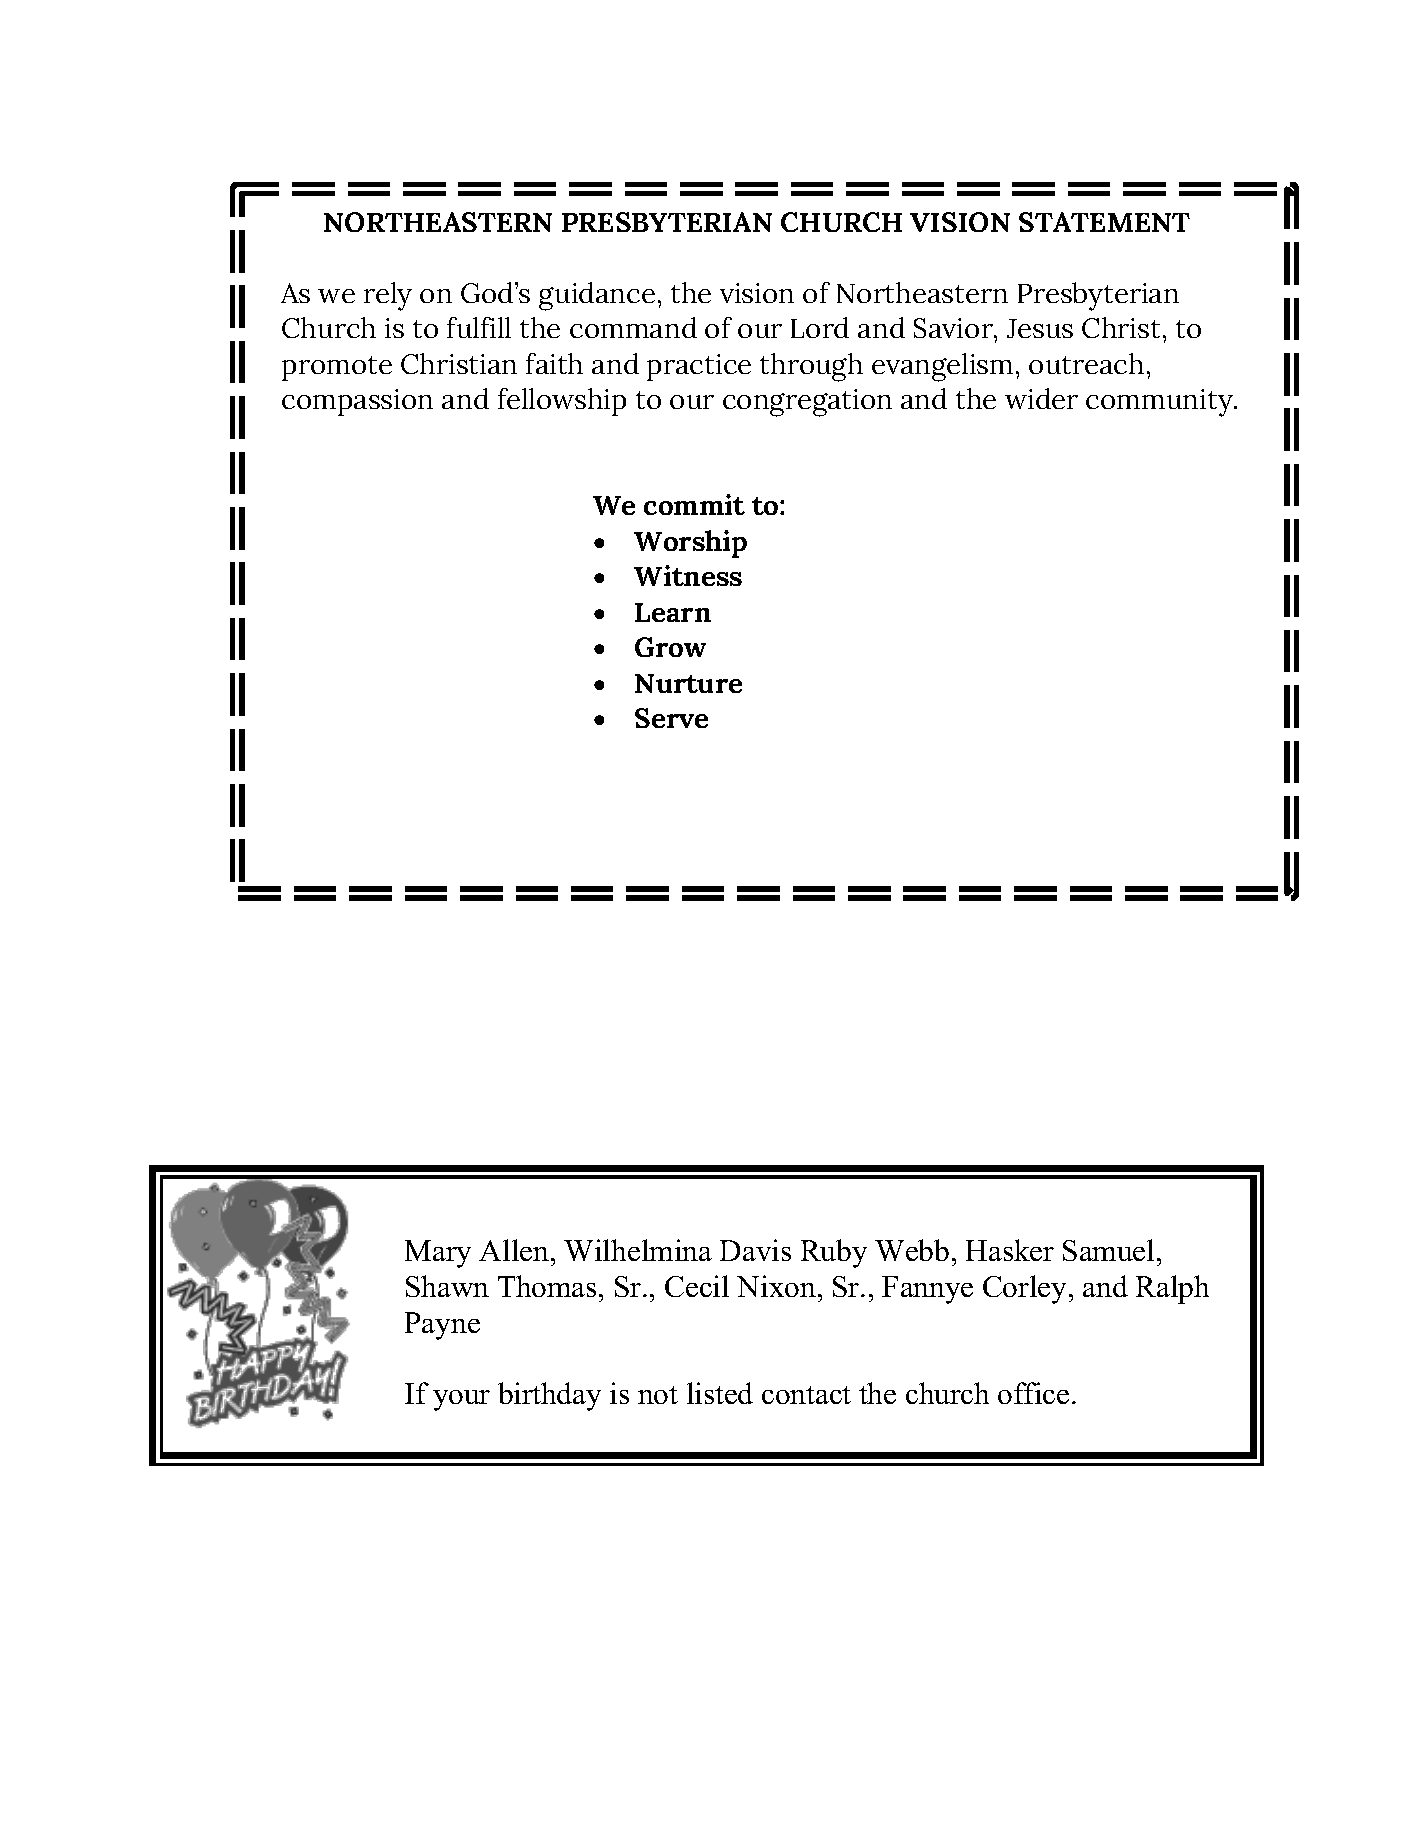 This screenshot has width=1413, height=1828. I want to click on listed, so click(720, 1393).
